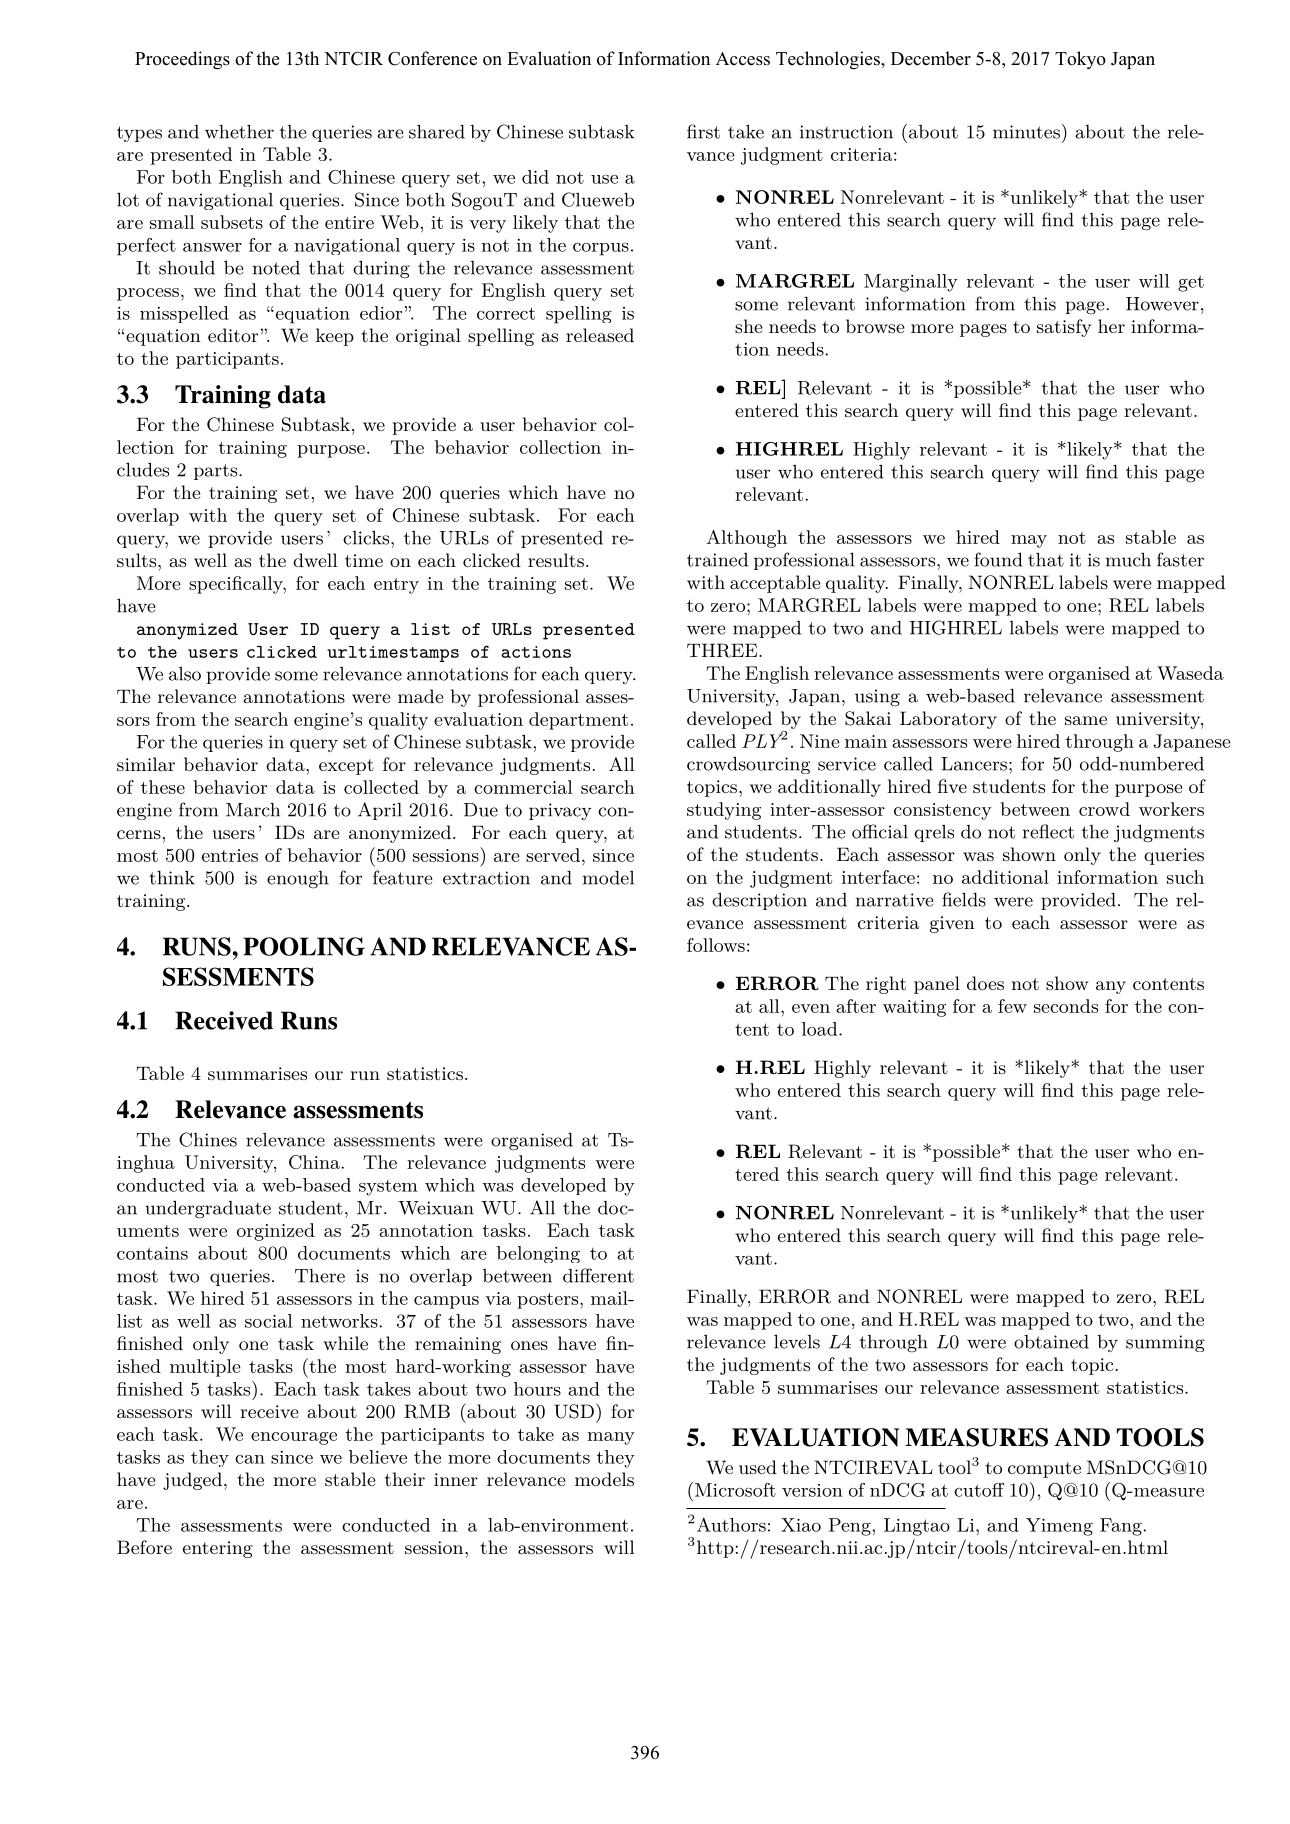 The width and height of the screenshot is (1290, 1824). What do you see at coordinates (724, 811) in the screenshot?
I see `studying` at bounding box center [724, 811].
